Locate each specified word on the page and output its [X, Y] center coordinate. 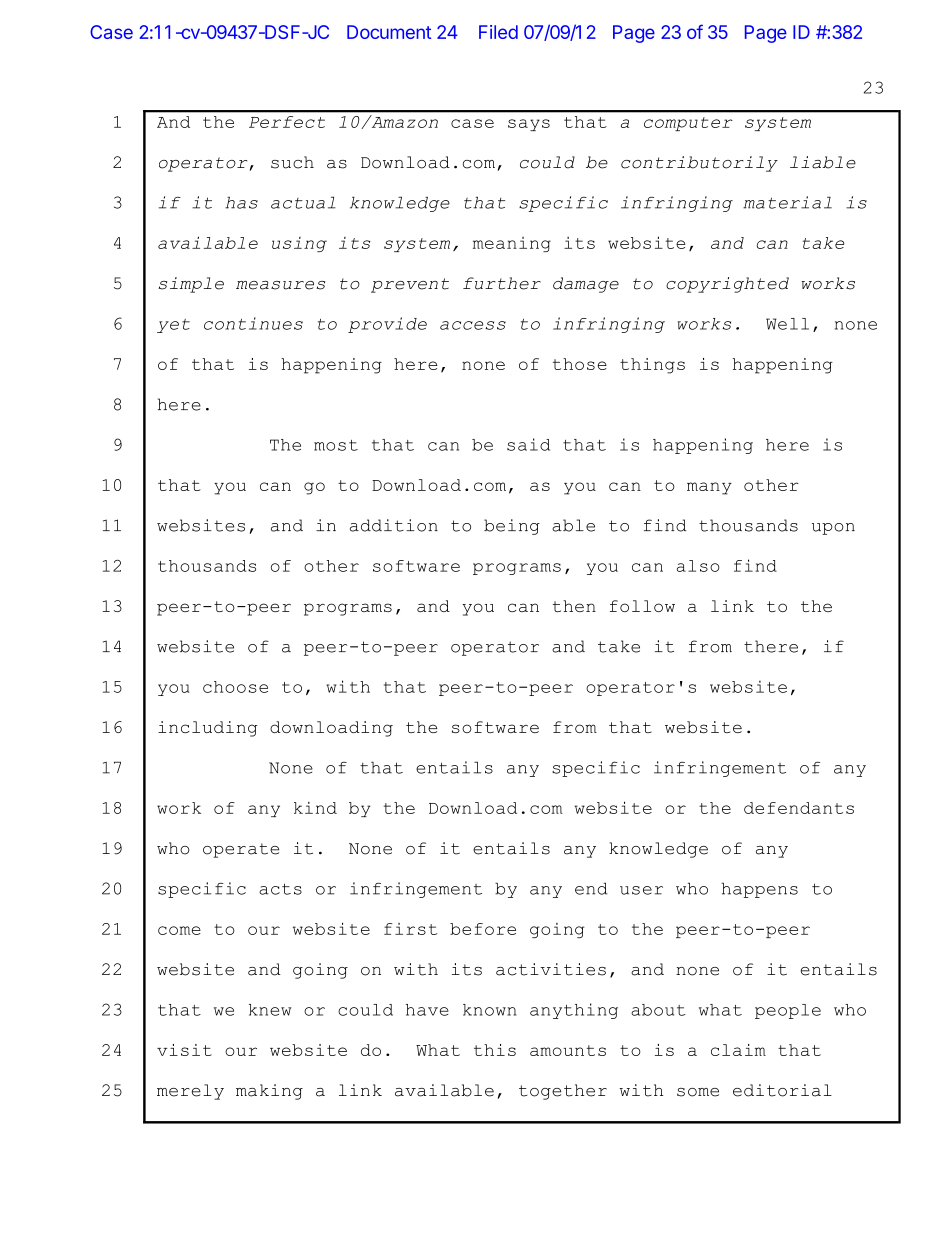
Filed [498, 32]
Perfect [287, 122]
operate [241, 850]
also [698, 566]
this [495, 1050]
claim [738, 1050]
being [512, 527]
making [269, 1092]
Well [787, 324]
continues [253, 323]
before [483, 929]
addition [394, 525]
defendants [799, 808]
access [473, 325]
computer [688, 124]
